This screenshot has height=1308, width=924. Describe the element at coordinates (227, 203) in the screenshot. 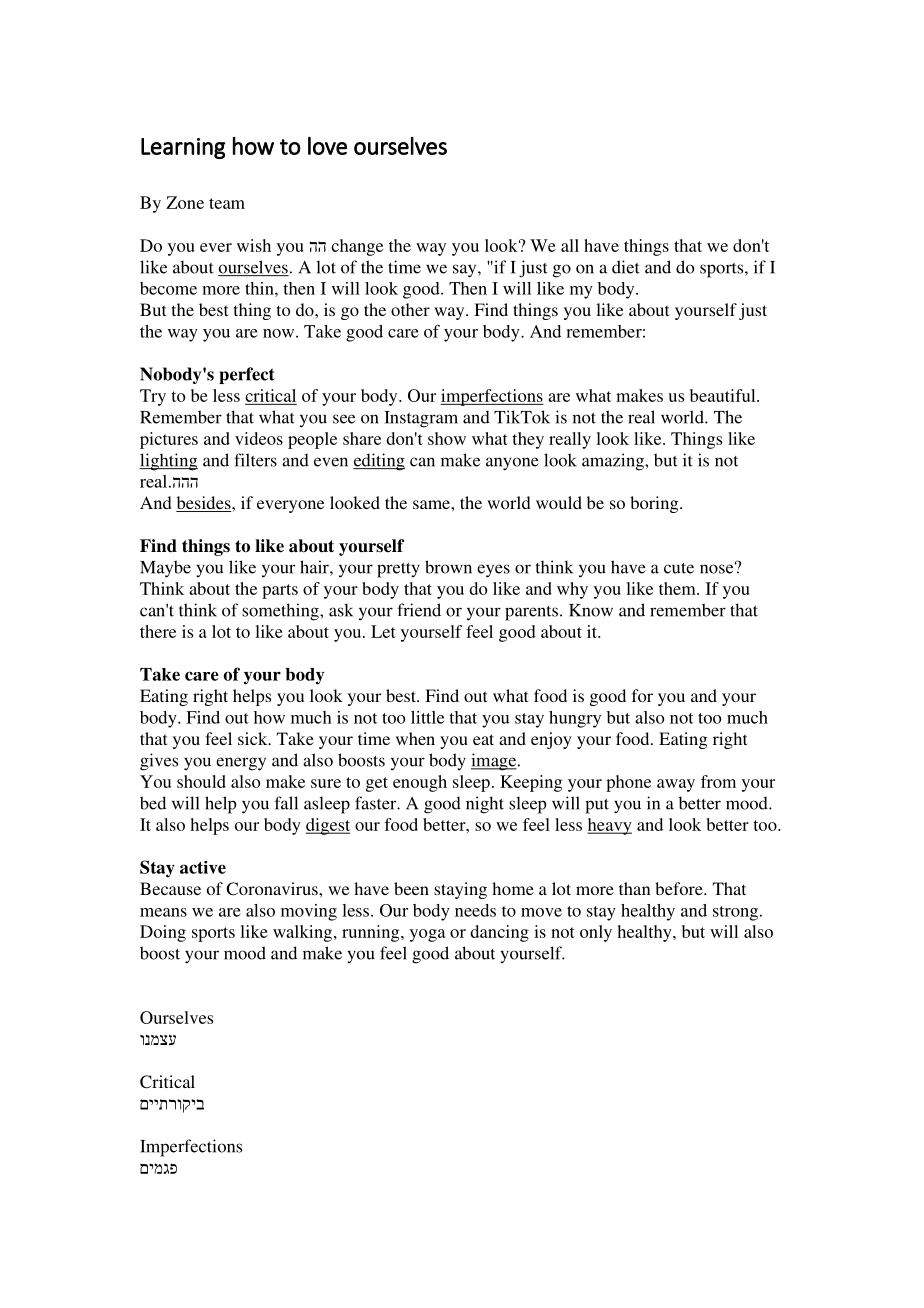

I see `team` at that location.
